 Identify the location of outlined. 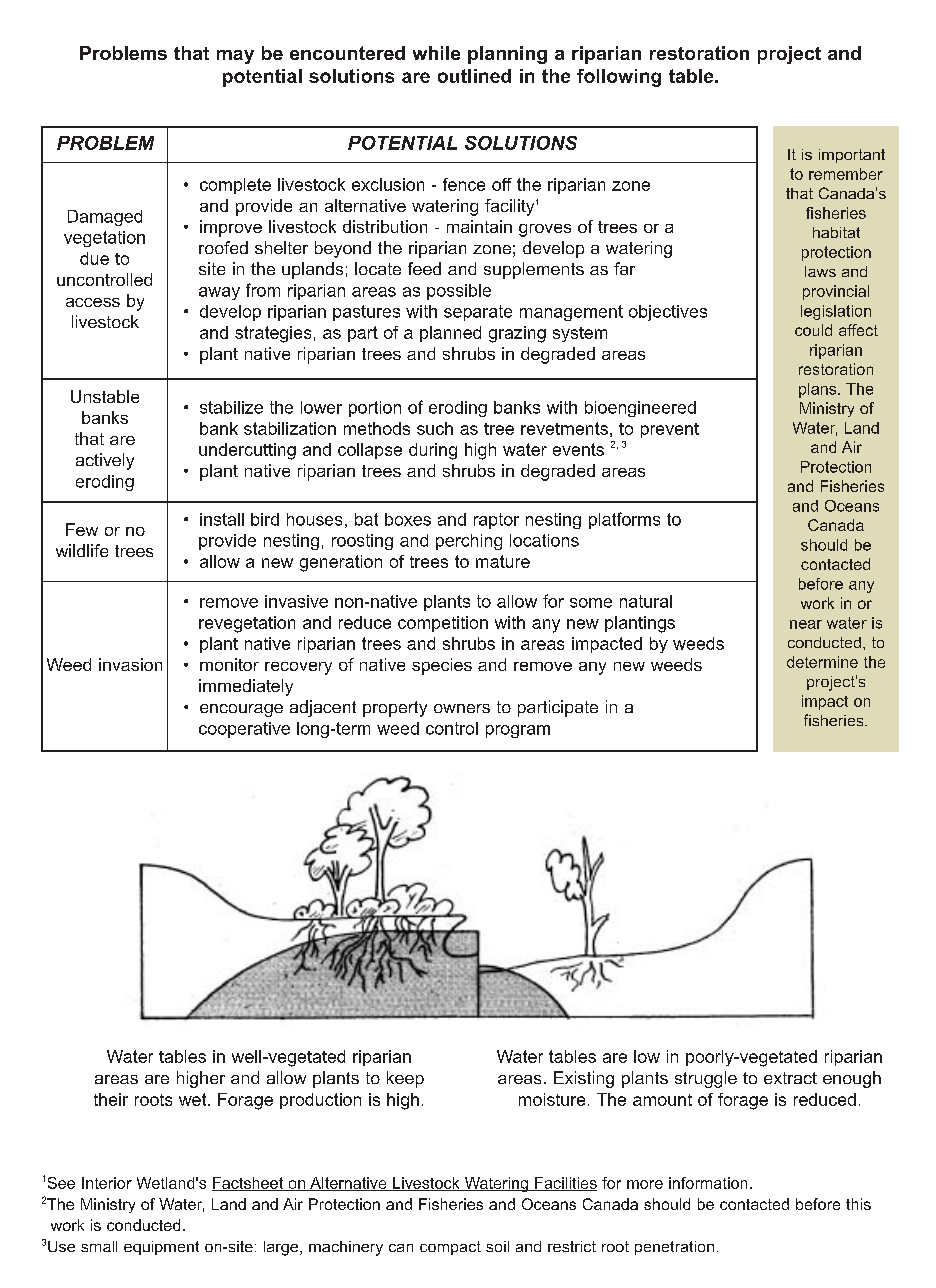
(474, 76).
